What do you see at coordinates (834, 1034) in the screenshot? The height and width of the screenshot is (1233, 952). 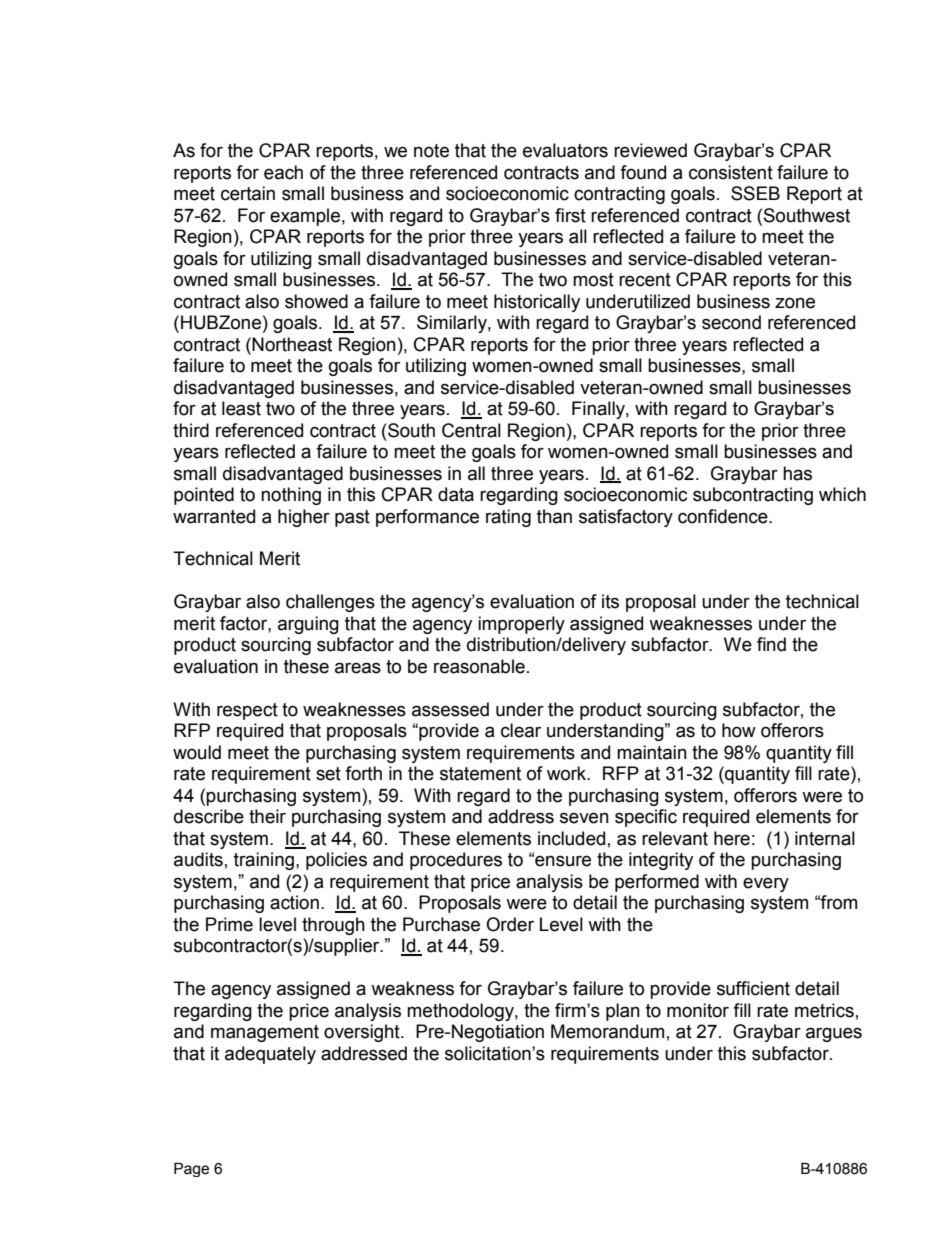 I see `argues` at bounding box center [834, 1034].
